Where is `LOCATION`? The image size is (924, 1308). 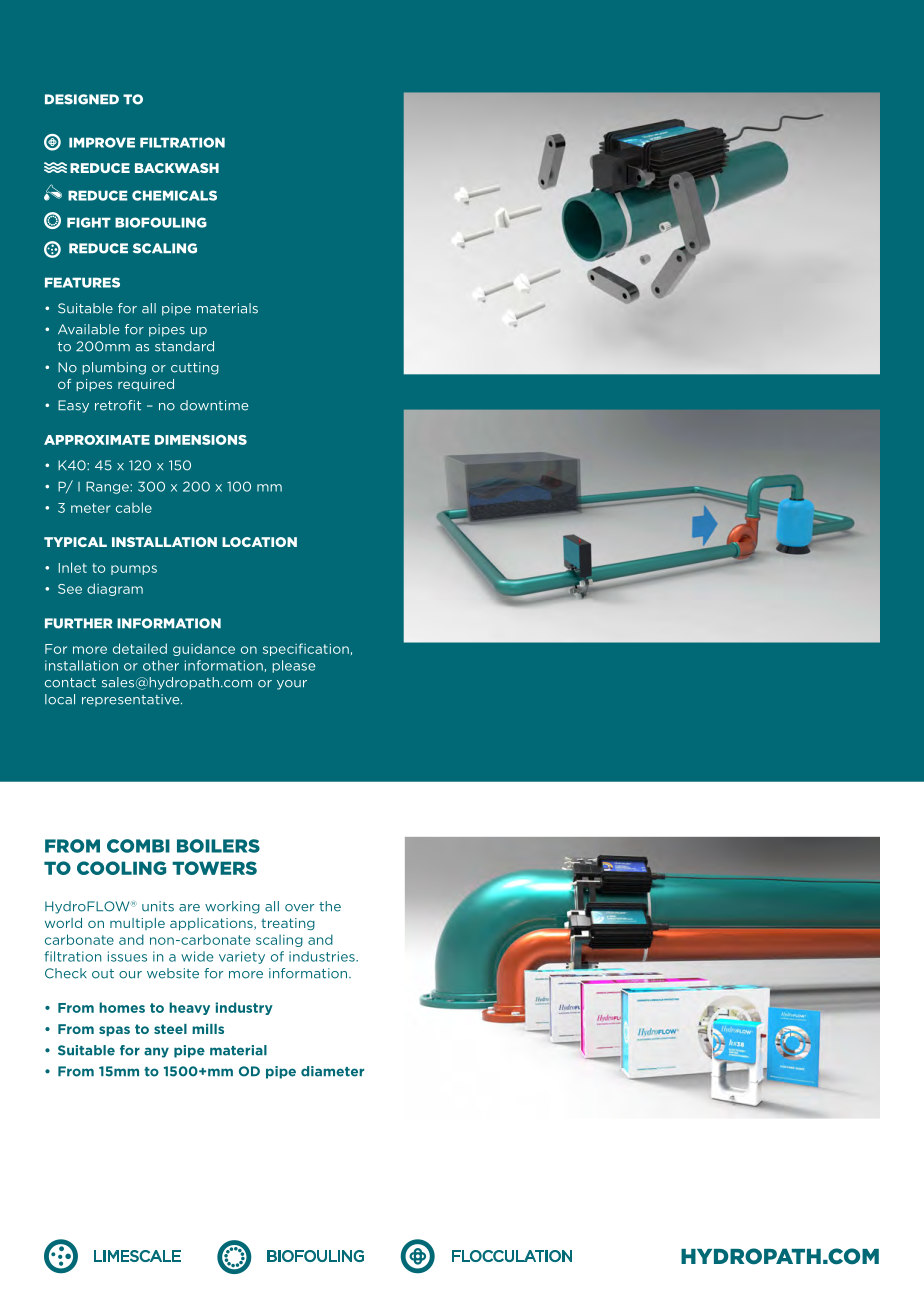 LOCATION is located at coordinates (259, 542).
